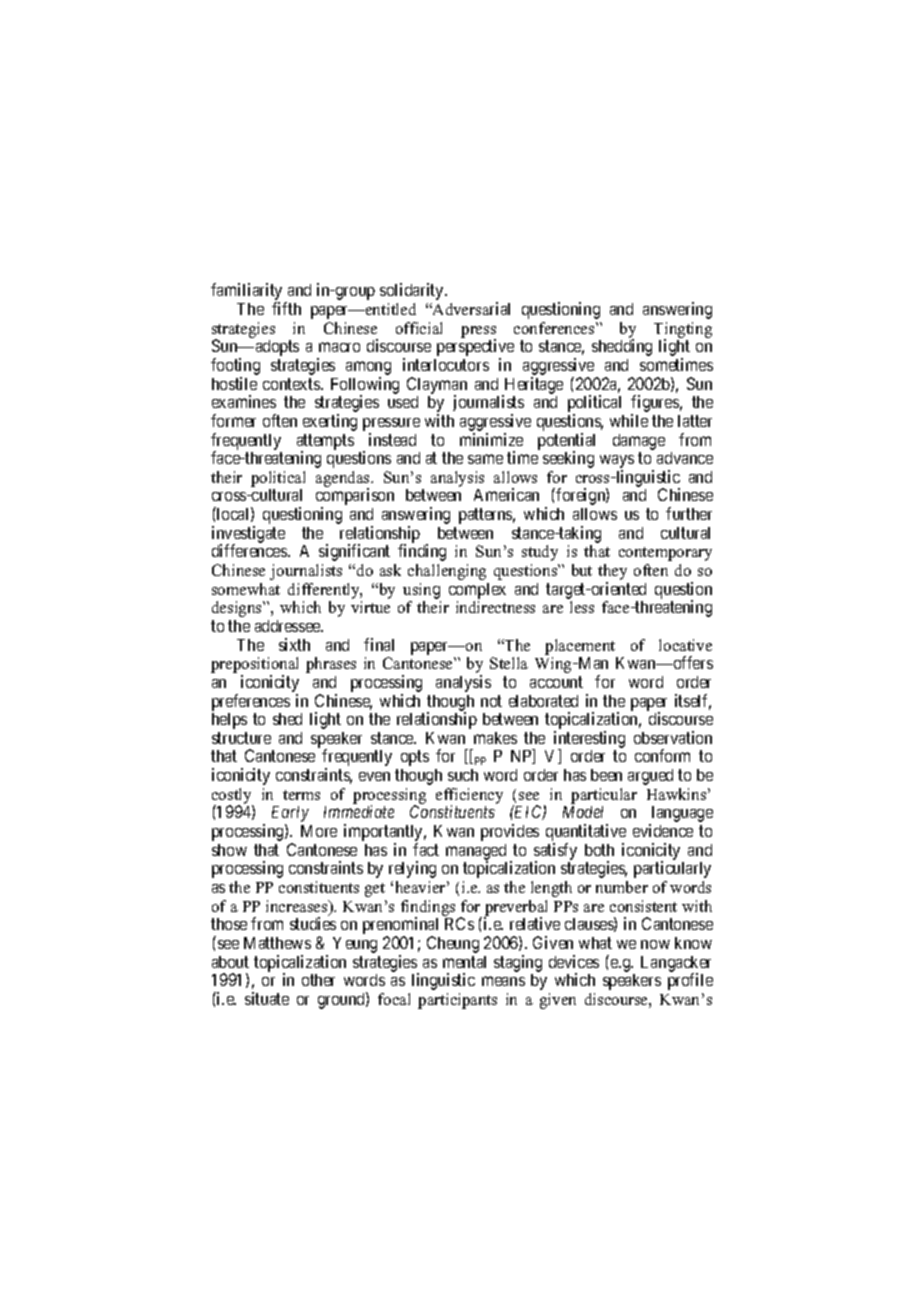 The image size is (924, 1308). Describe the element at coordinates (286, 308) in the screenshot. I see `fifth` at that location.
